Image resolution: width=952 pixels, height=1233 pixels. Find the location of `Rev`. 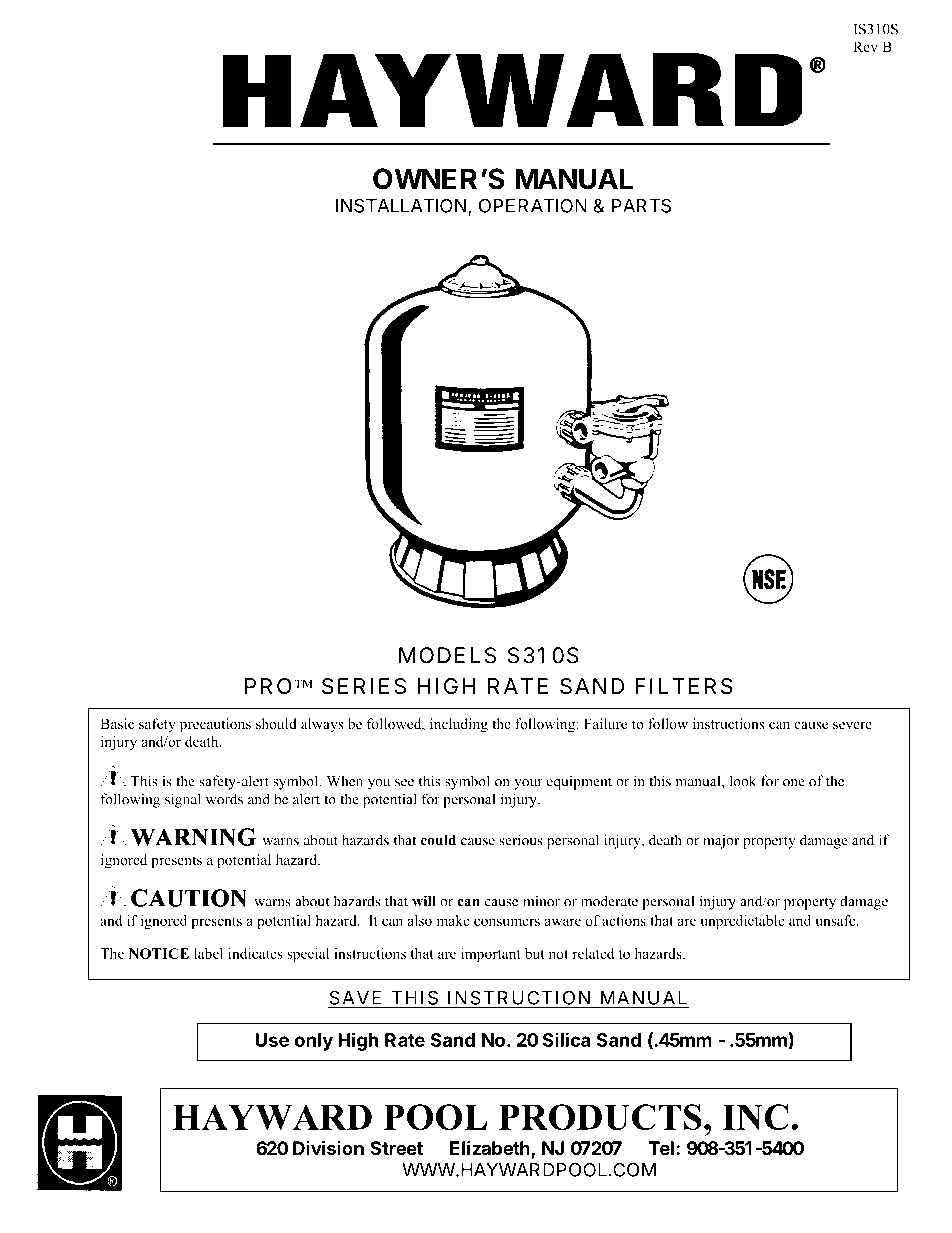

Rev is located at coordinates (865, 46).
